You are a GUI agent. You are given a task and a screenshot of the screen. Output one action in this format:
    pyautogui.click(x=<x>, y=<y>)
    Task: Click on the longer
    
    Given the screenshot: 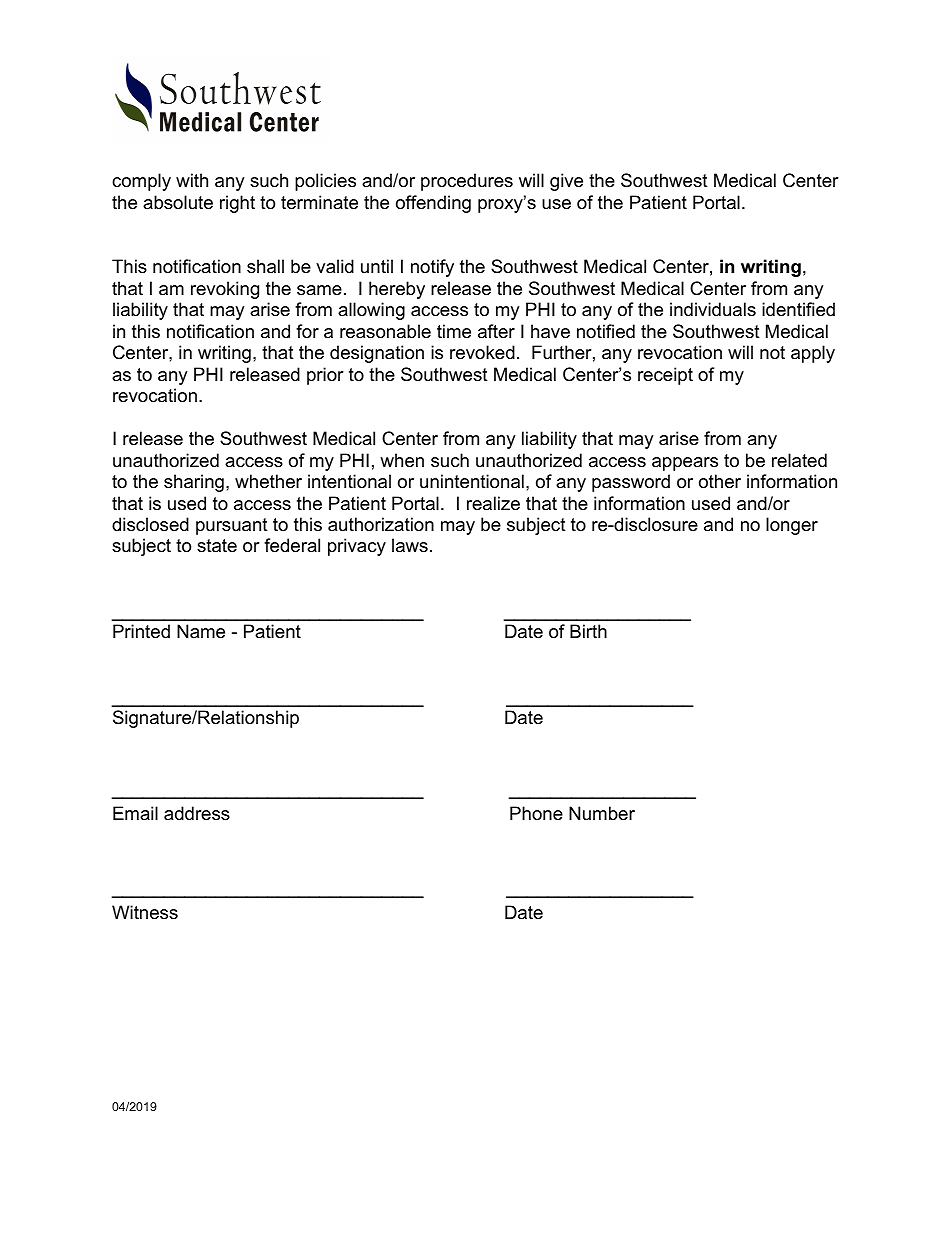 What is the action you would take?
    pyautogui.click(x=792, y=526)
